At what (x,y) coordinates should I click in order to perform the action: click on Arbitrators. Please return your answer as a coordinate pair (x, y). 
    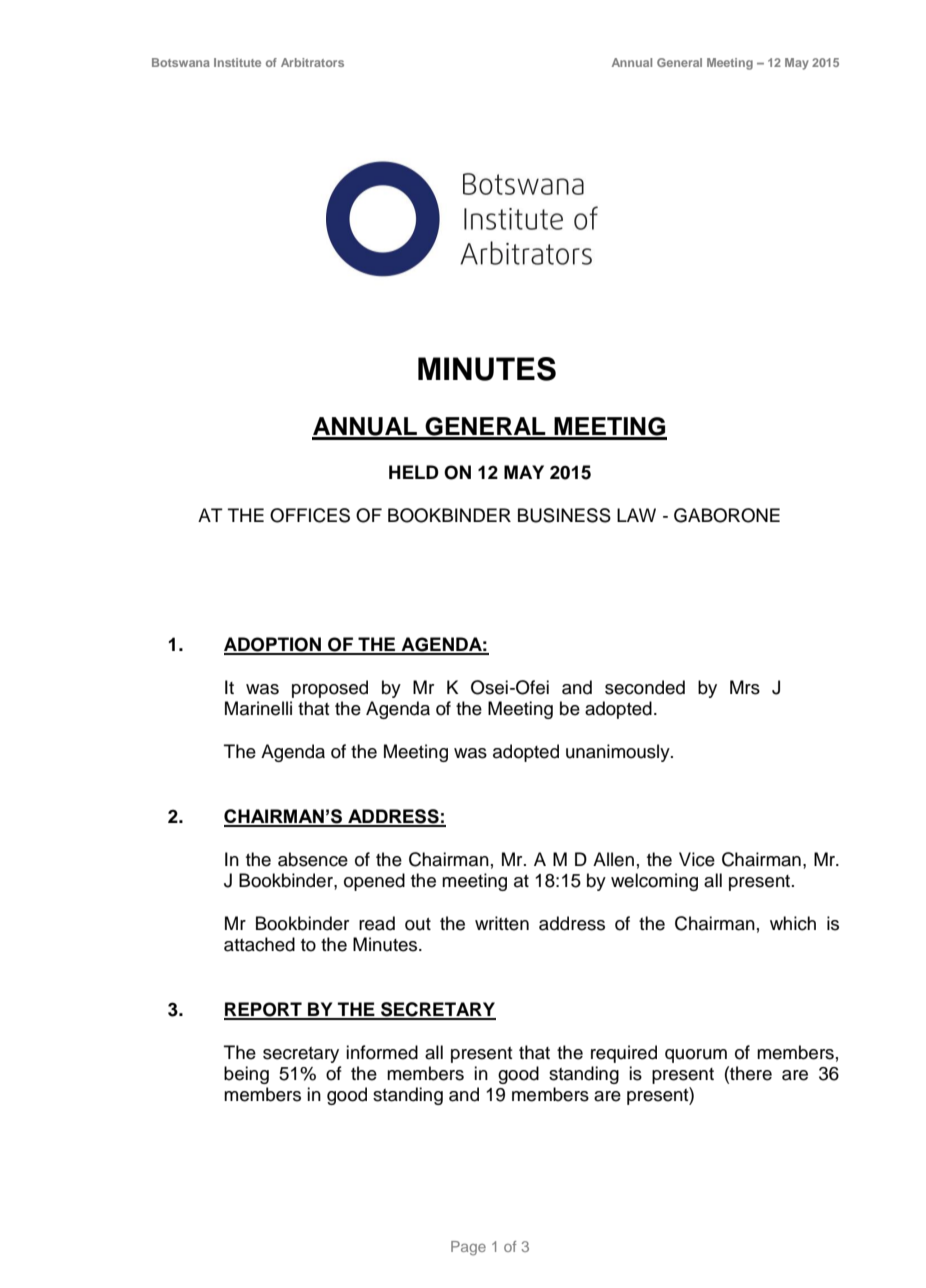
    Looking at the image, I should click on (312, 62).
